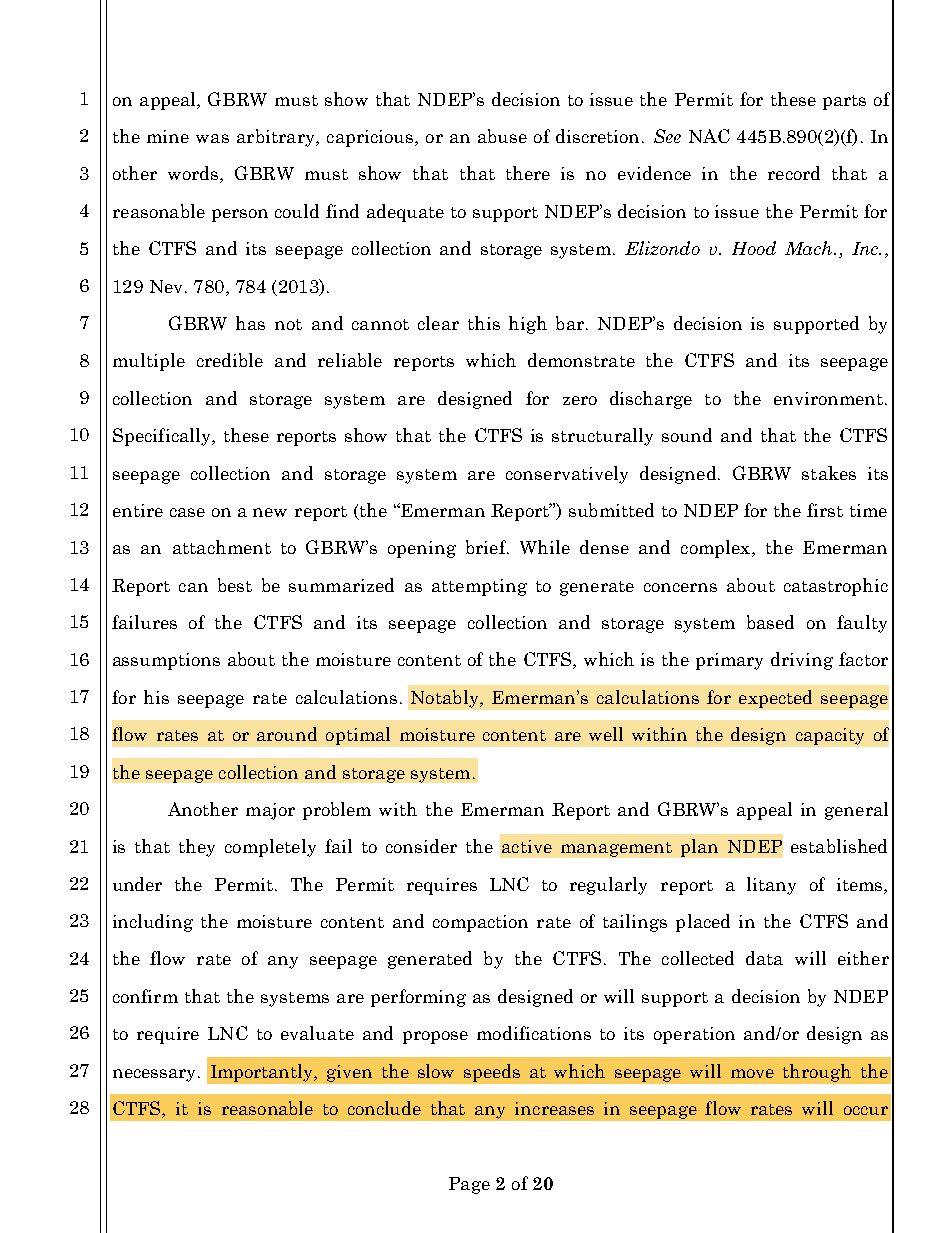  Describe the element at coordinates (502, 136) in the image. I see `abuse` at that location.
